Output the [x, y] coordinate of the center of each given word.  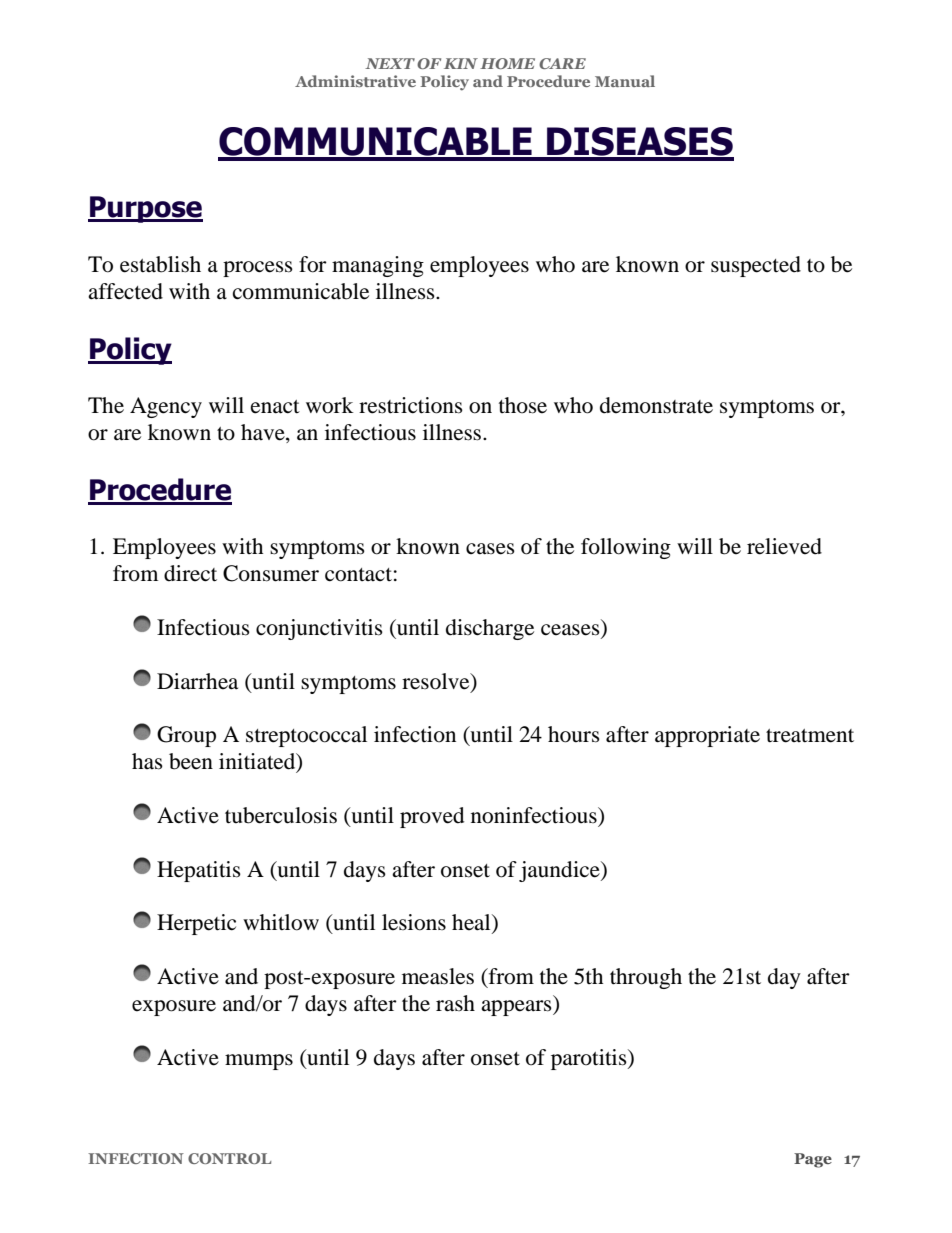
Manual [625, 81]
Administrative [355, 81]
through [646, 978]
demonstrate [656, 405]
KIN [461, 63]
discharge [490, 629]
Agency [166, 407]
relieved [784, 546]
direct [190, 573]
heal [472, 923]
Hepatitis [199, 871]
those [523, 405]
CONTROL [229, 1158]
